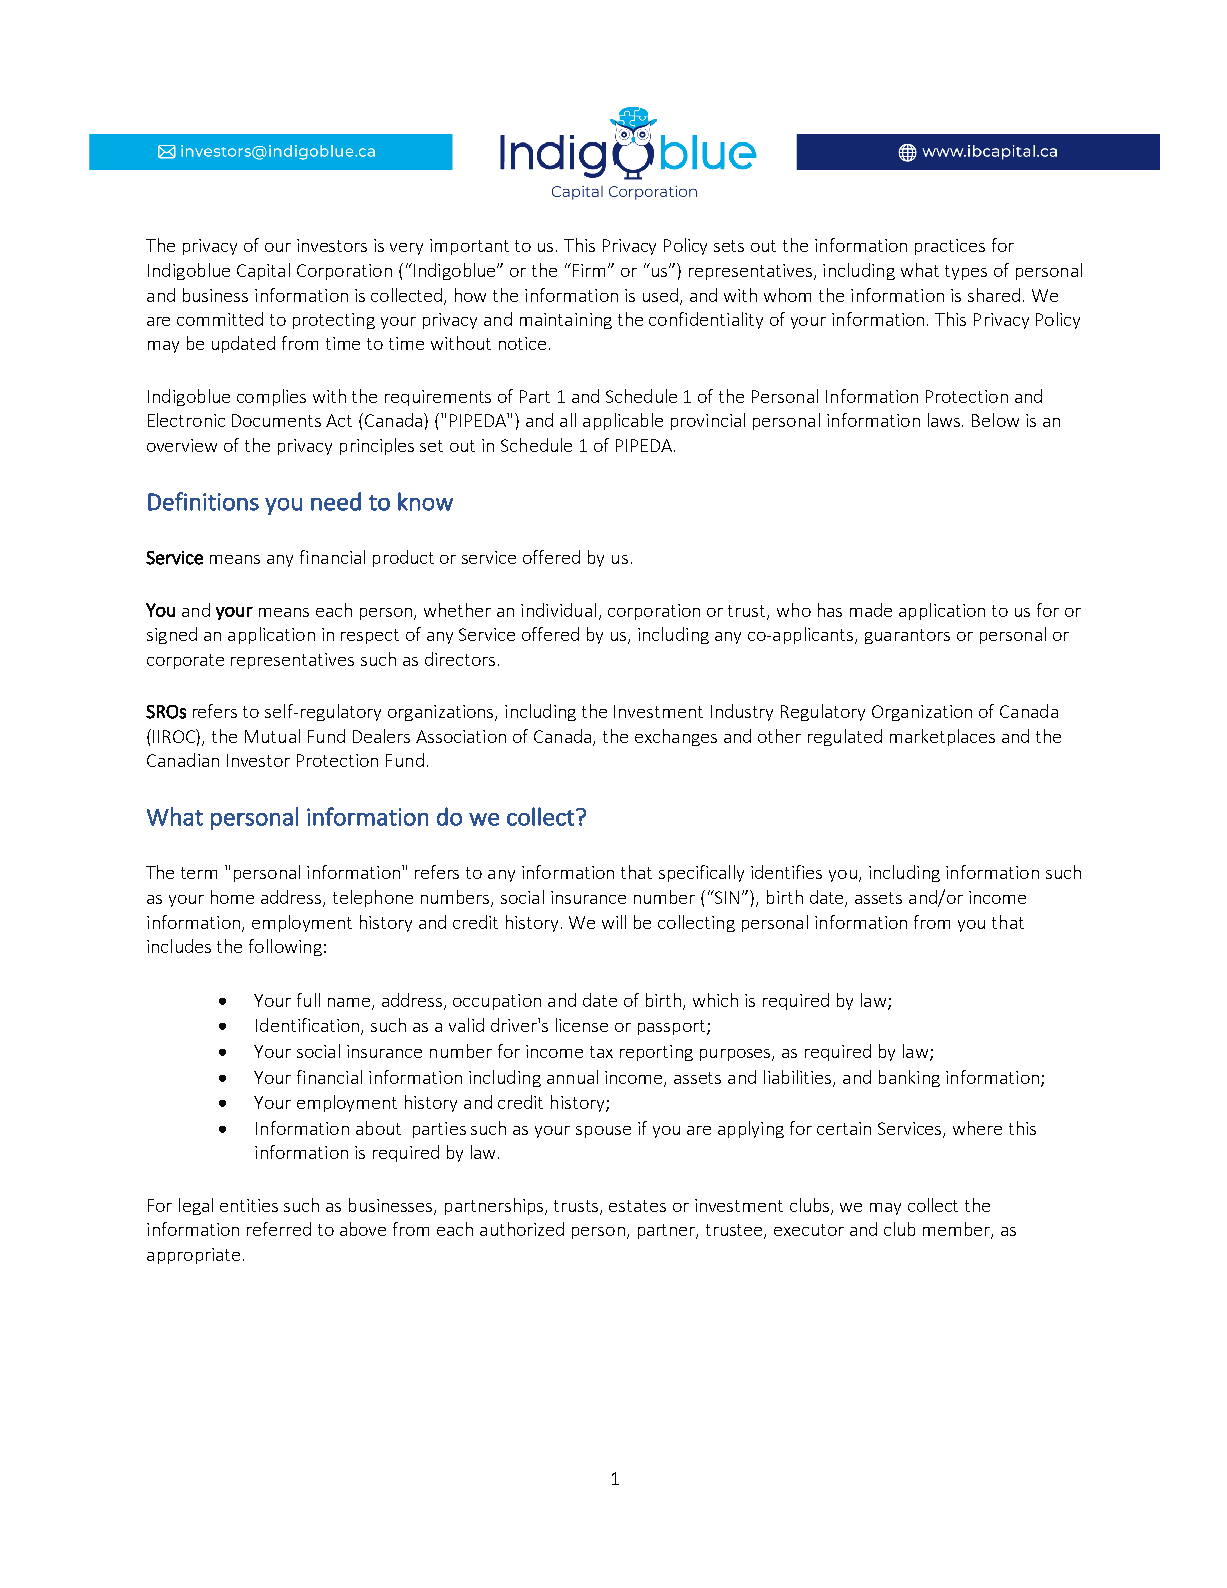 The height and width of the page is (1588, 1227). Describe the element at coordinates (558, 610) in the page. I see `individual` at that location.
